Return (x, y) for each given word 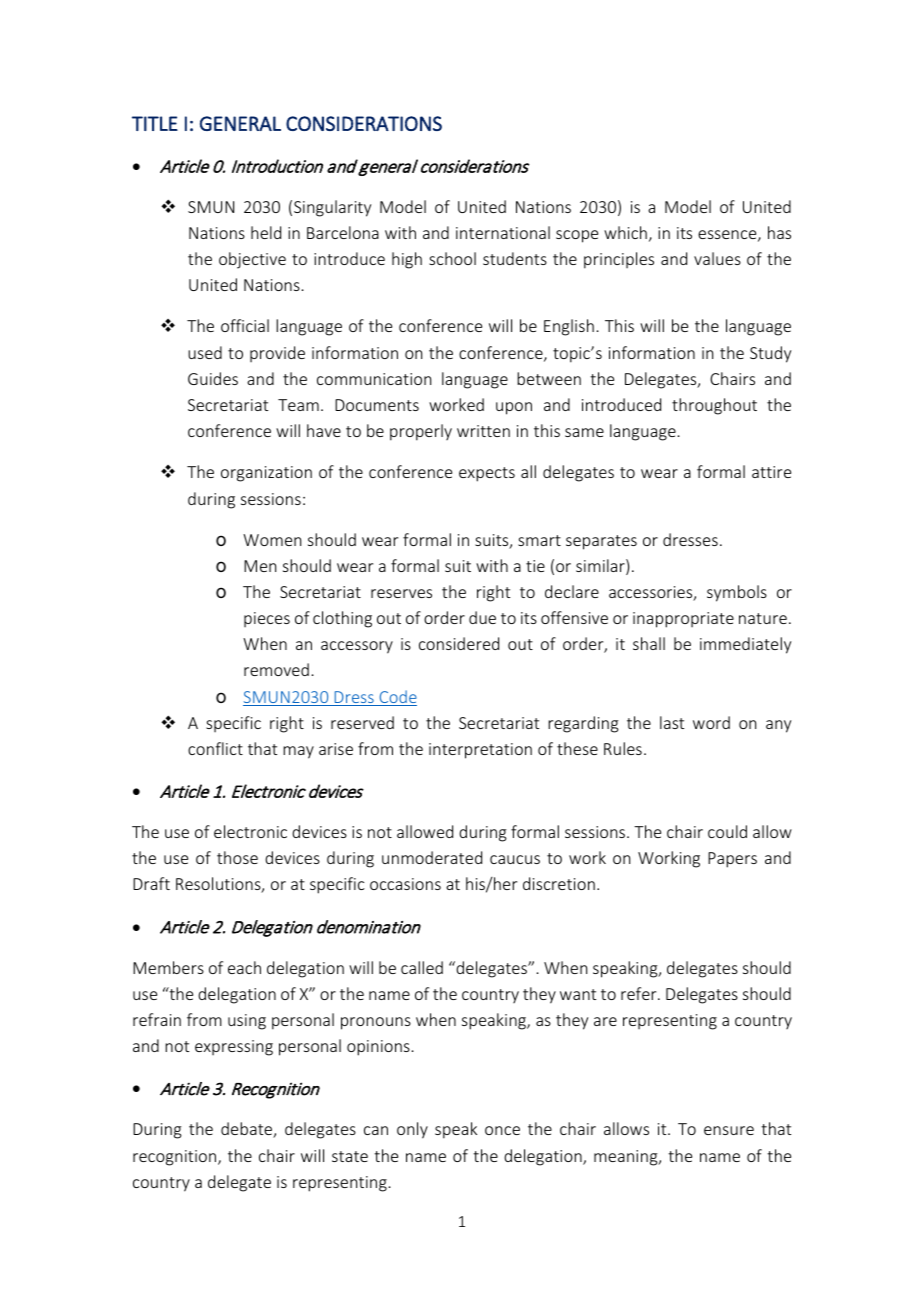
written (483, 431)
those (237, 857)
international (503, 232)
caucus (515, 859)
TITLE (155, 123)
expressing (234, 1048)
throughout (714, 406)
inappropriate (683, 620)
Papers (732, 860)
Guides (213, 378)
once (502, 1130)
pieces (267, 619)
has (779, 232)
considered (459, 643)
